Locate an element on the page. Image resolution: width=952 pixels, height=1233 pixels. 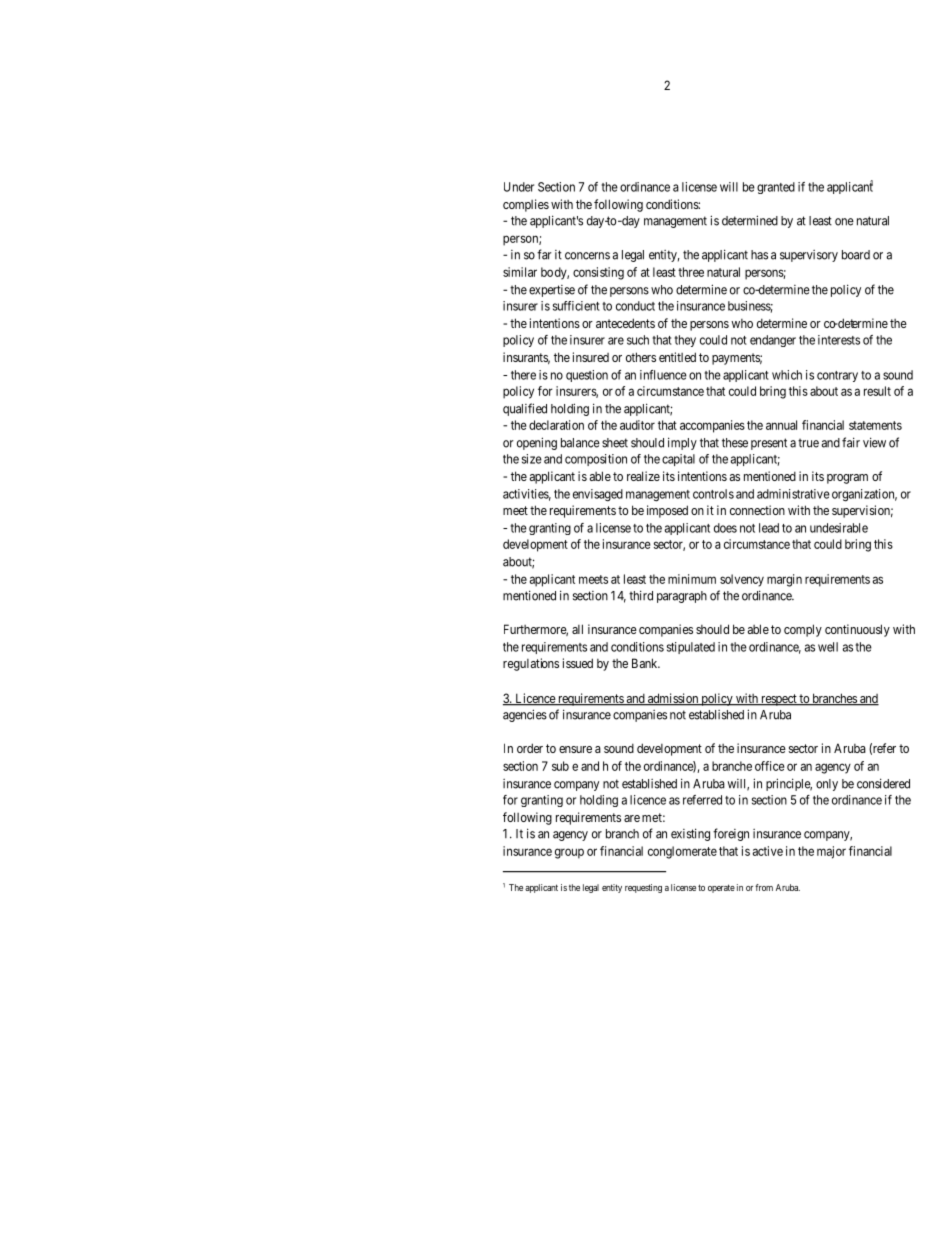
conglomerate is located at coordinates (682, 852).
